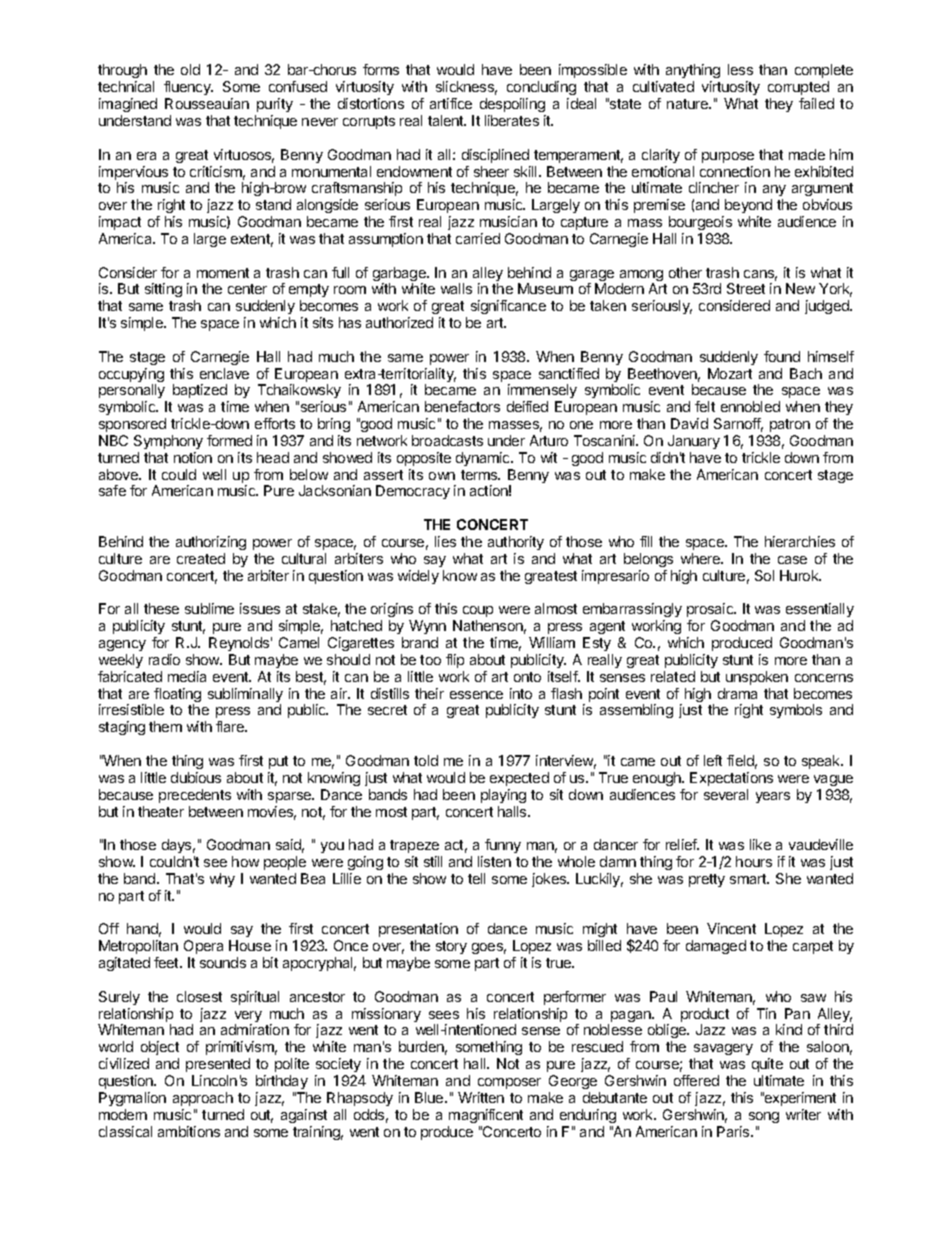 This image has width=952, height=1233. What do you see at coordinates (750, 406) in the image?
I see `ennobled` at bounding box center [750, 406].
